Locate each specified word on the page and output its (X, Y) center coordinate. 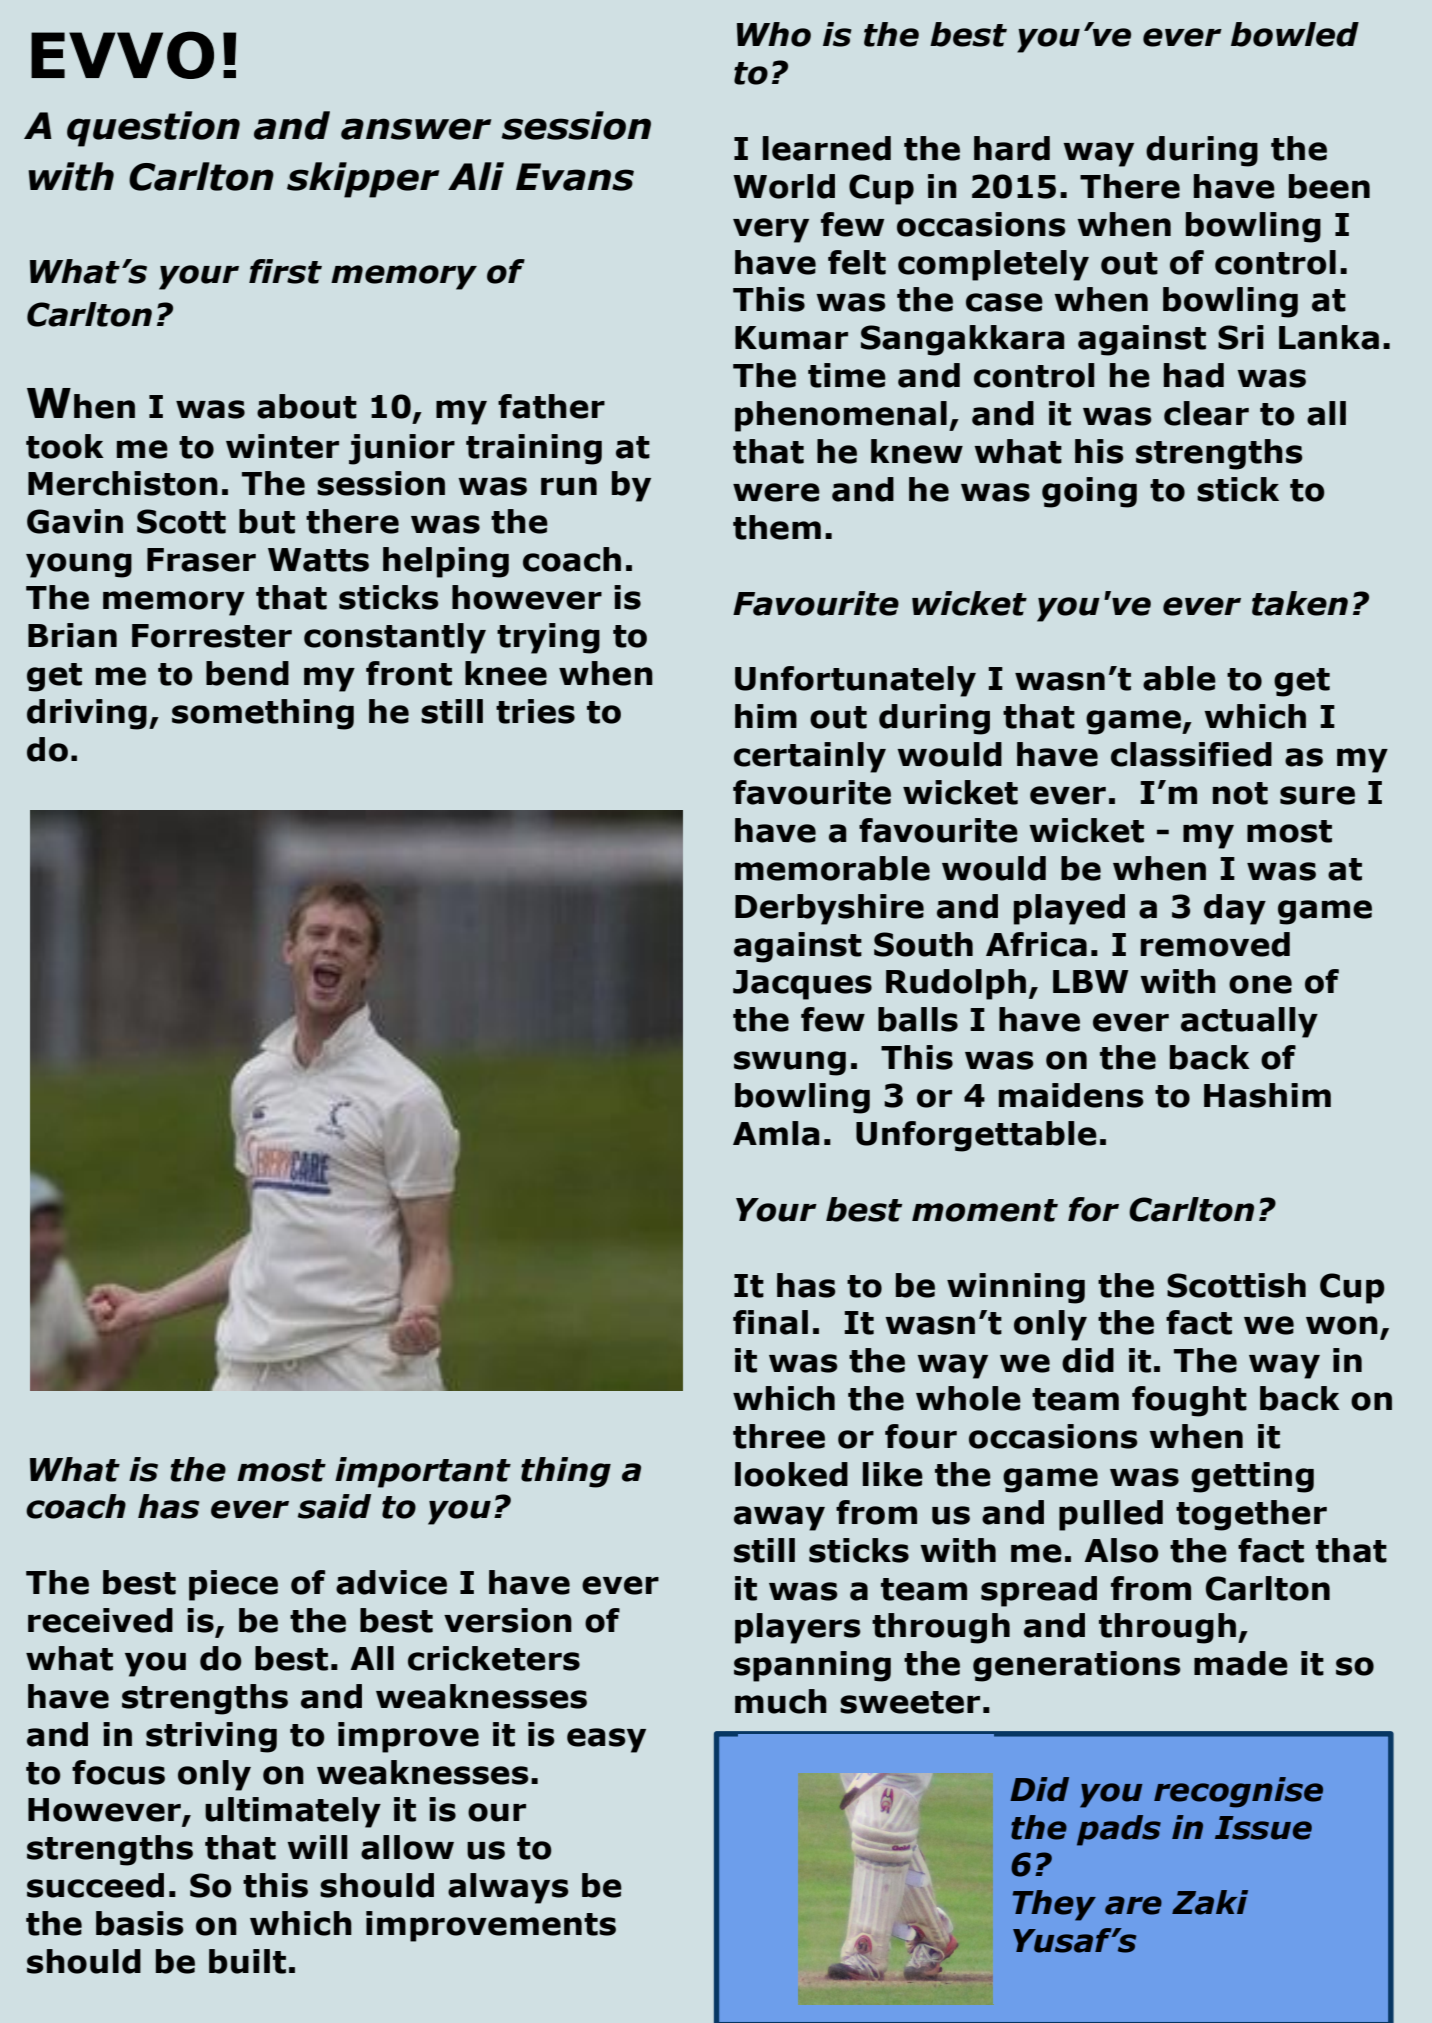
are (1133, 1905)
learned (827, 148)
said (334, 1506)
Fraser (201, 560)
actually (1249, 1022)
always (508, 1888)
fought (1189, 1401)
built (247, 1961)
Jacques (802, 985)
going (1089, 492)
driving (87, 714)
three (779, 1436)
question (153, 129)
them (777, 527)
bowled (1295, 34)
